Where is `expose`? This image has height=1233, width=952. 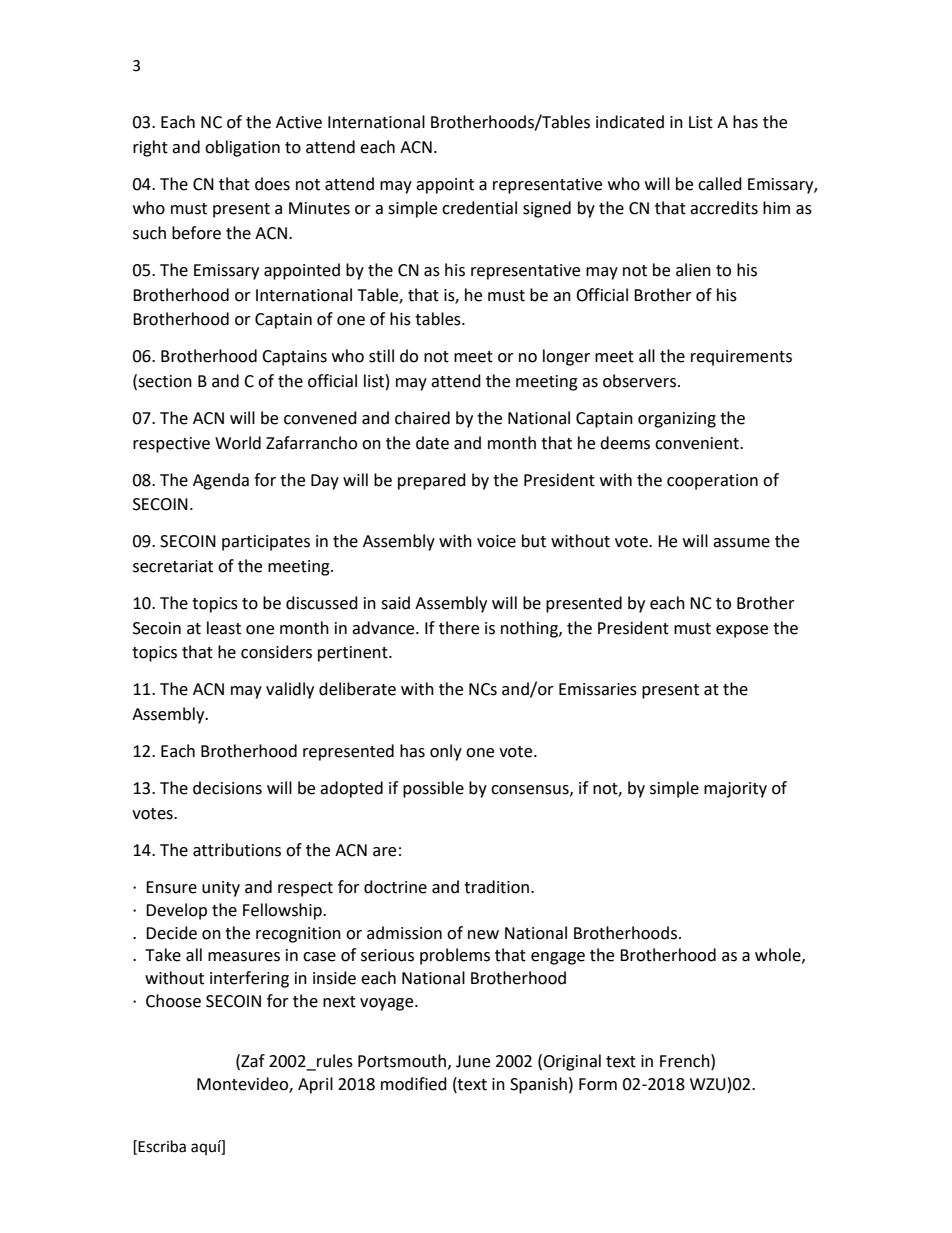 expose is located at coordinates (742, 631).
